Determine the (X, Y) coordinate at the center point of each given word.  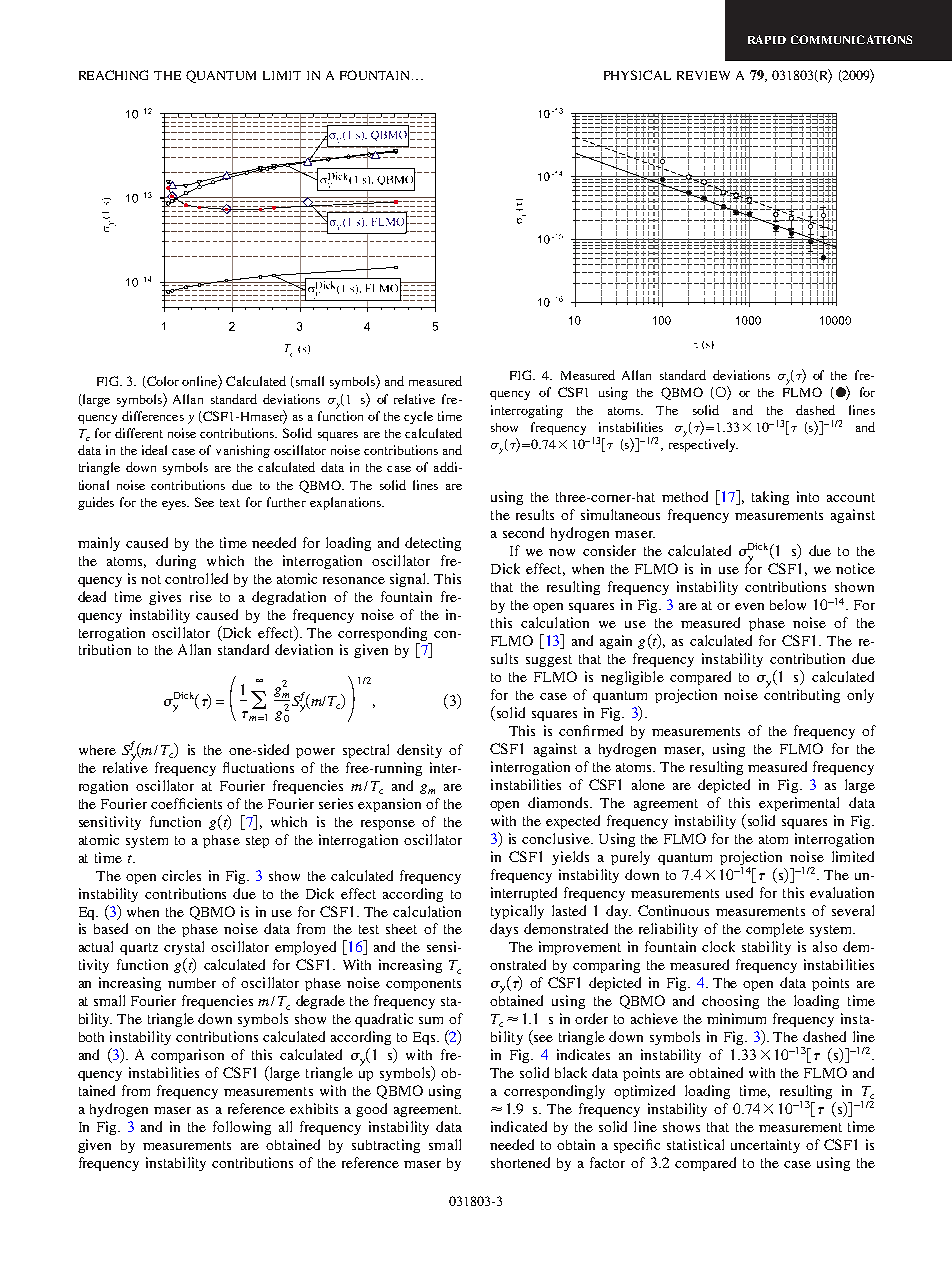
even (749, 606)
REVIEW (703, 75)
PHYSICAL (637, 75)
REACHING (113, 75)
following (242, 1128)
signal (409, 580)
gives (165, 598)
